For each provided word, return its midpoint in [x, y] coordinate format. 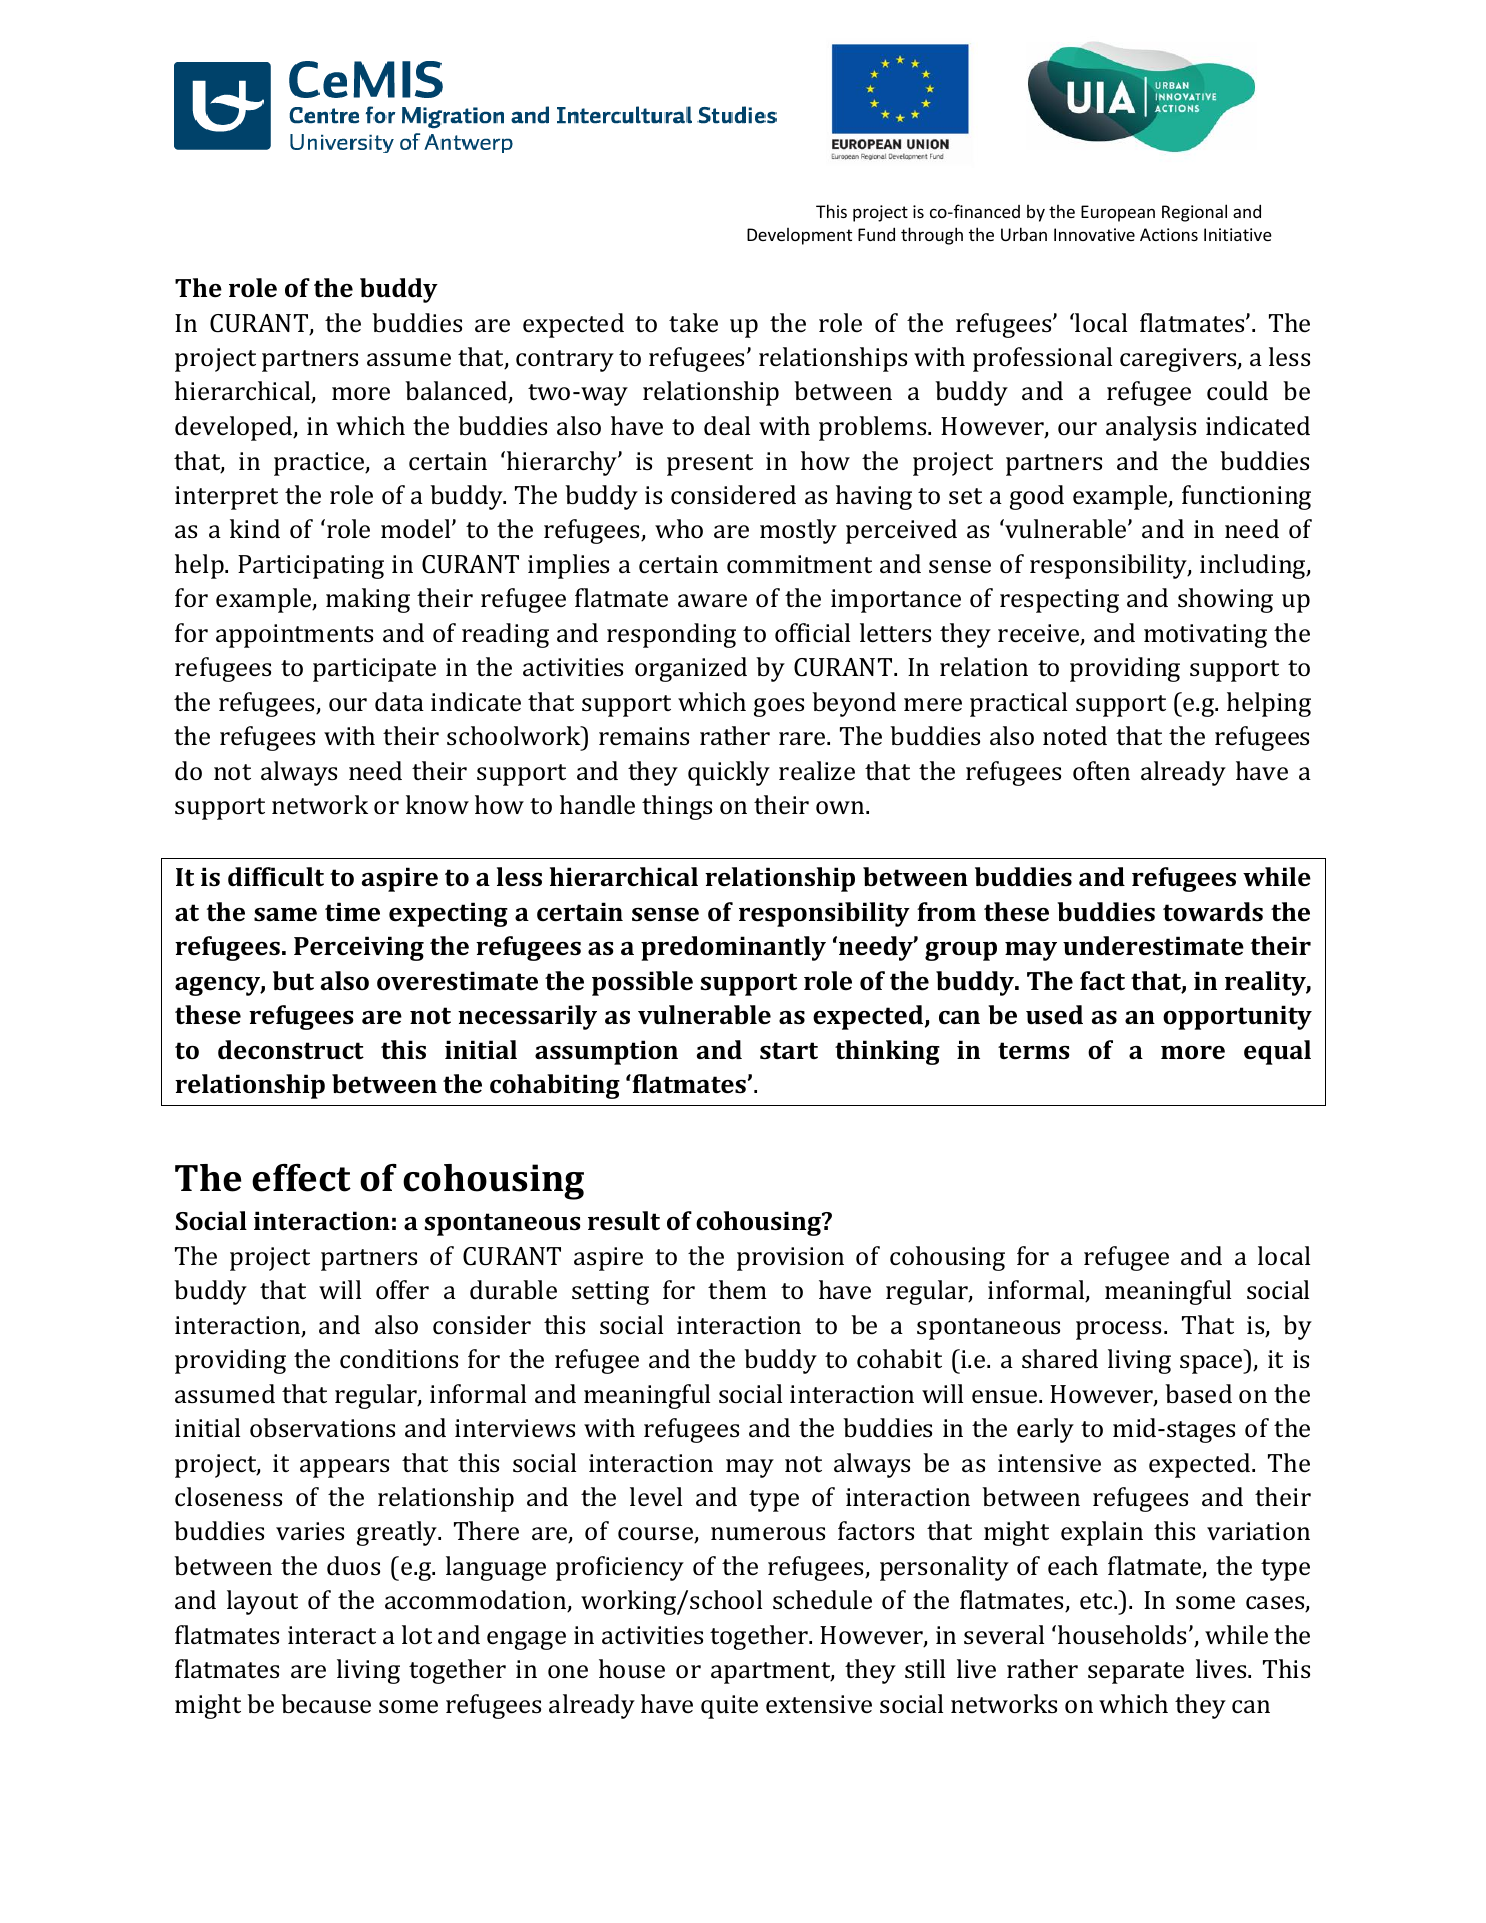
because [326, 1704]
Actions [1169, 234]
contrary [565, 361]
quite [729, 1707]
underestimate [1153, 946]
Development [799, 236]
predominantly [733, 948]
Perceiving [359, 948]
